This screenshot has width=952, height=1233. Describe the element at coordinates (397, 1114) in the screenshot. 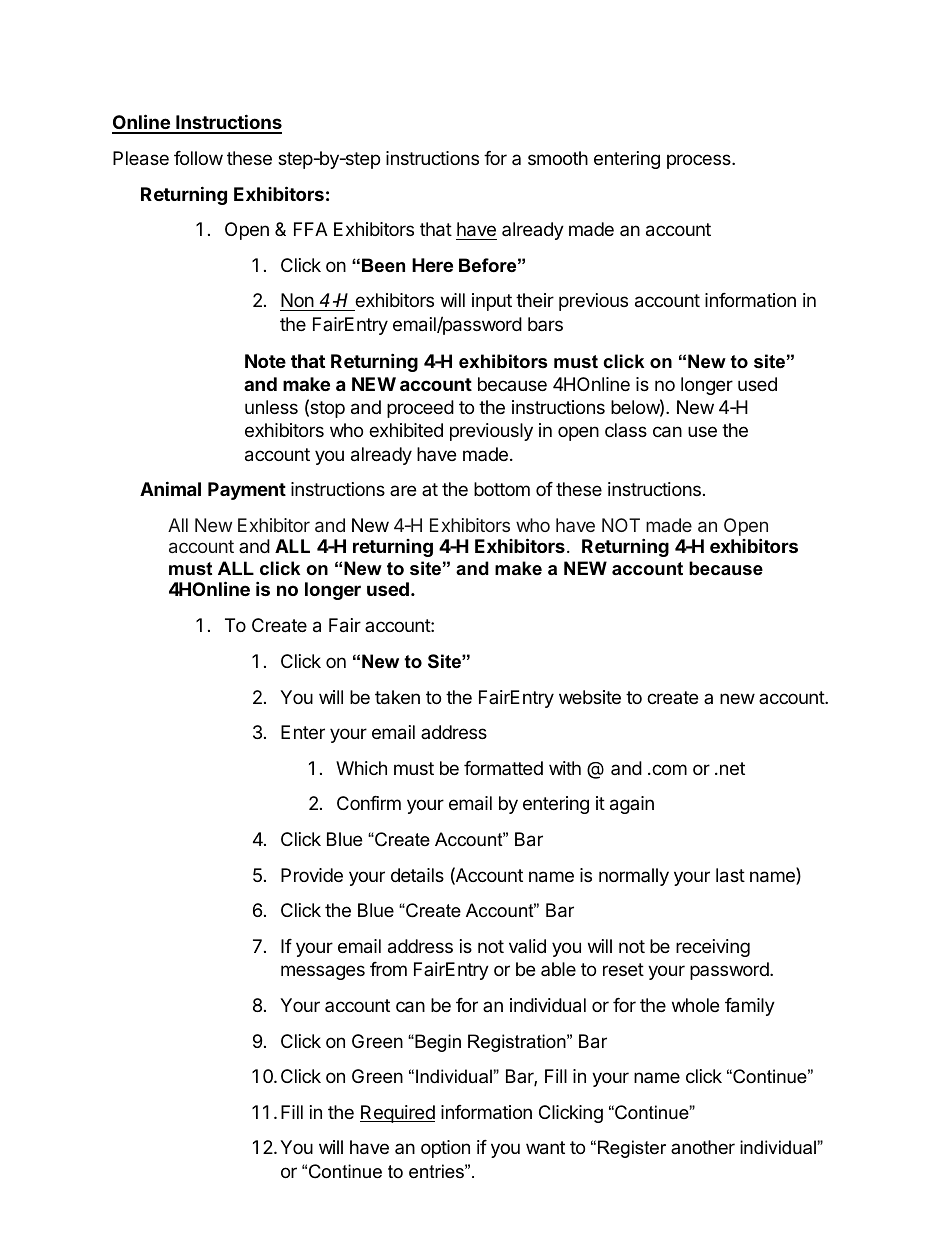

I see `Required` at that location.
